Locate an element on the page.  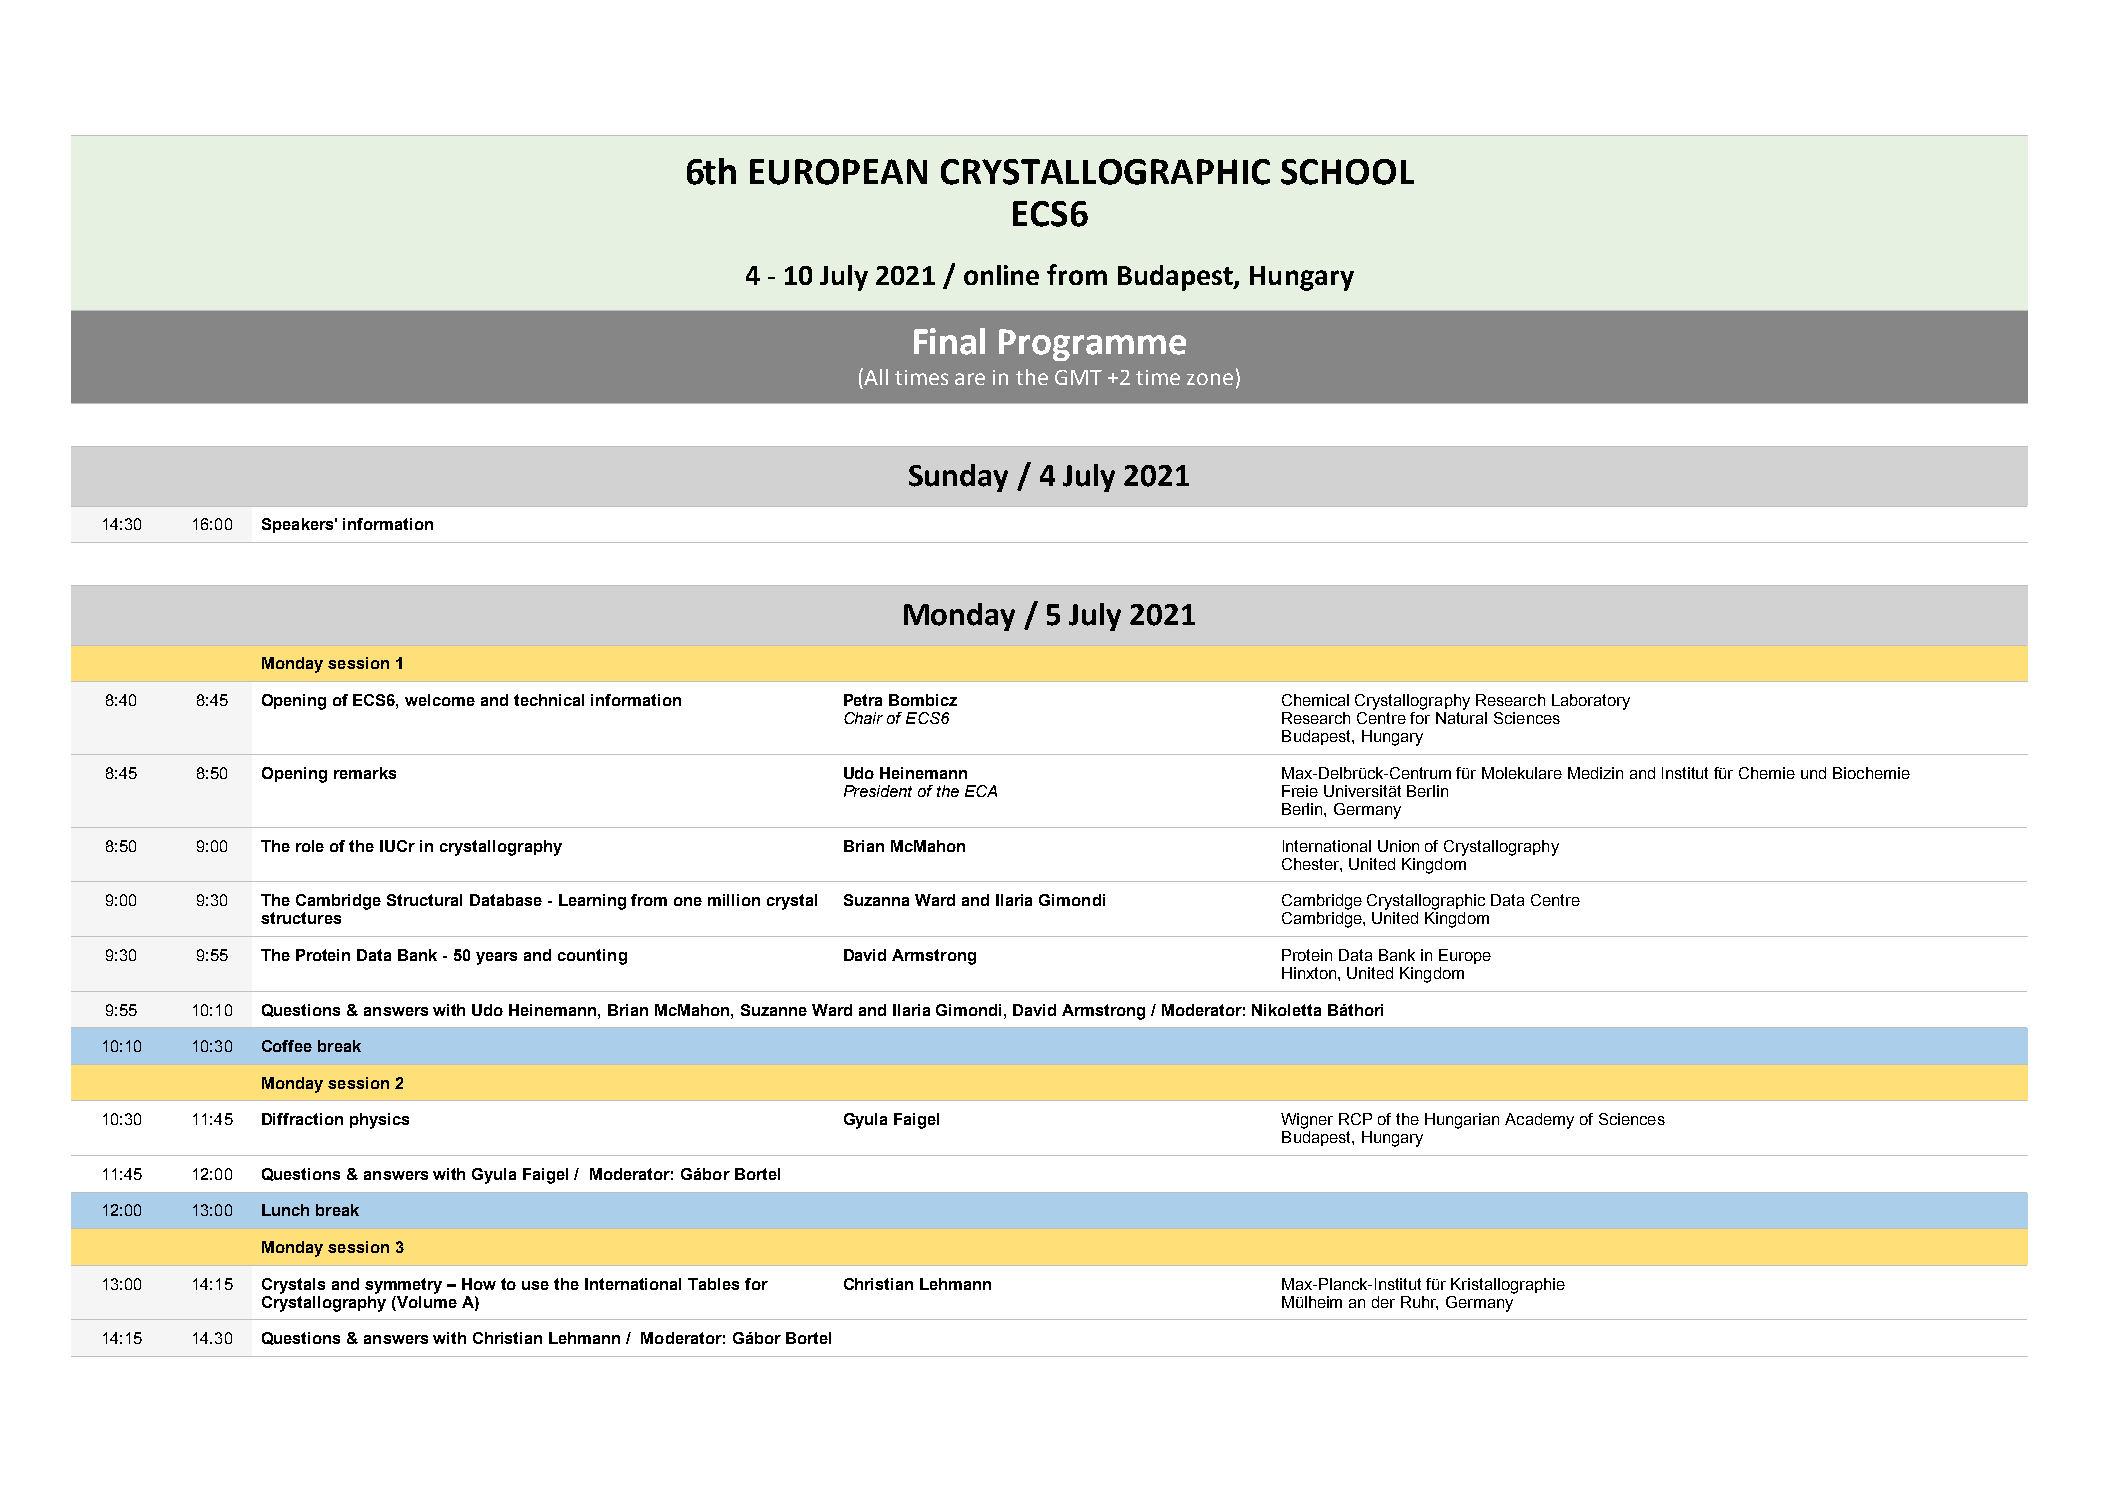
welcome is located at coordinates (440, 700).
